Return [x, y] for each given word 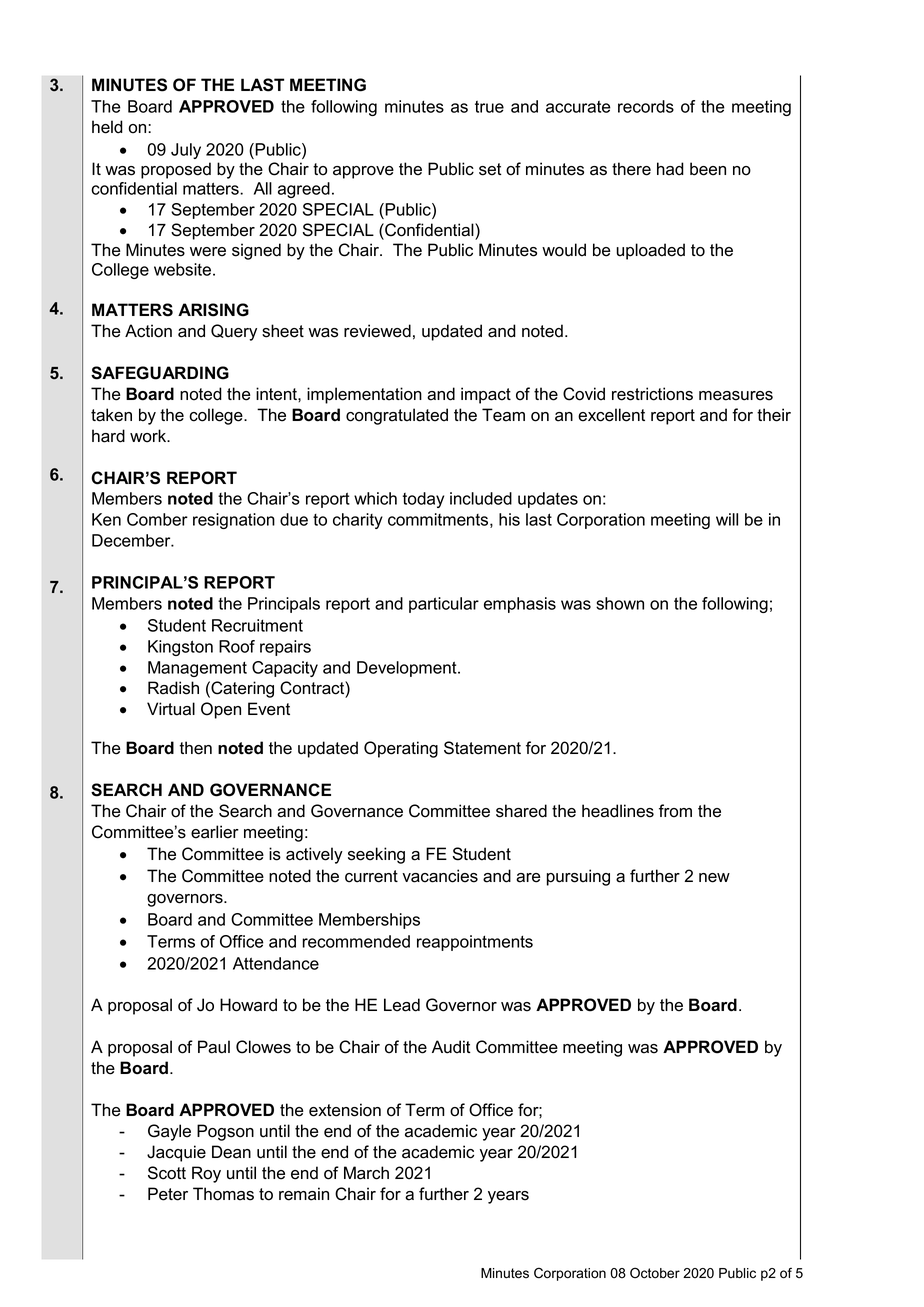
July [186, 151]
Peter [168, 1194]
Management [197, 669]
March [366, 1173]
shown [620, 603]
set [490, 169]
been [708, 169]
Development [408, 669]
